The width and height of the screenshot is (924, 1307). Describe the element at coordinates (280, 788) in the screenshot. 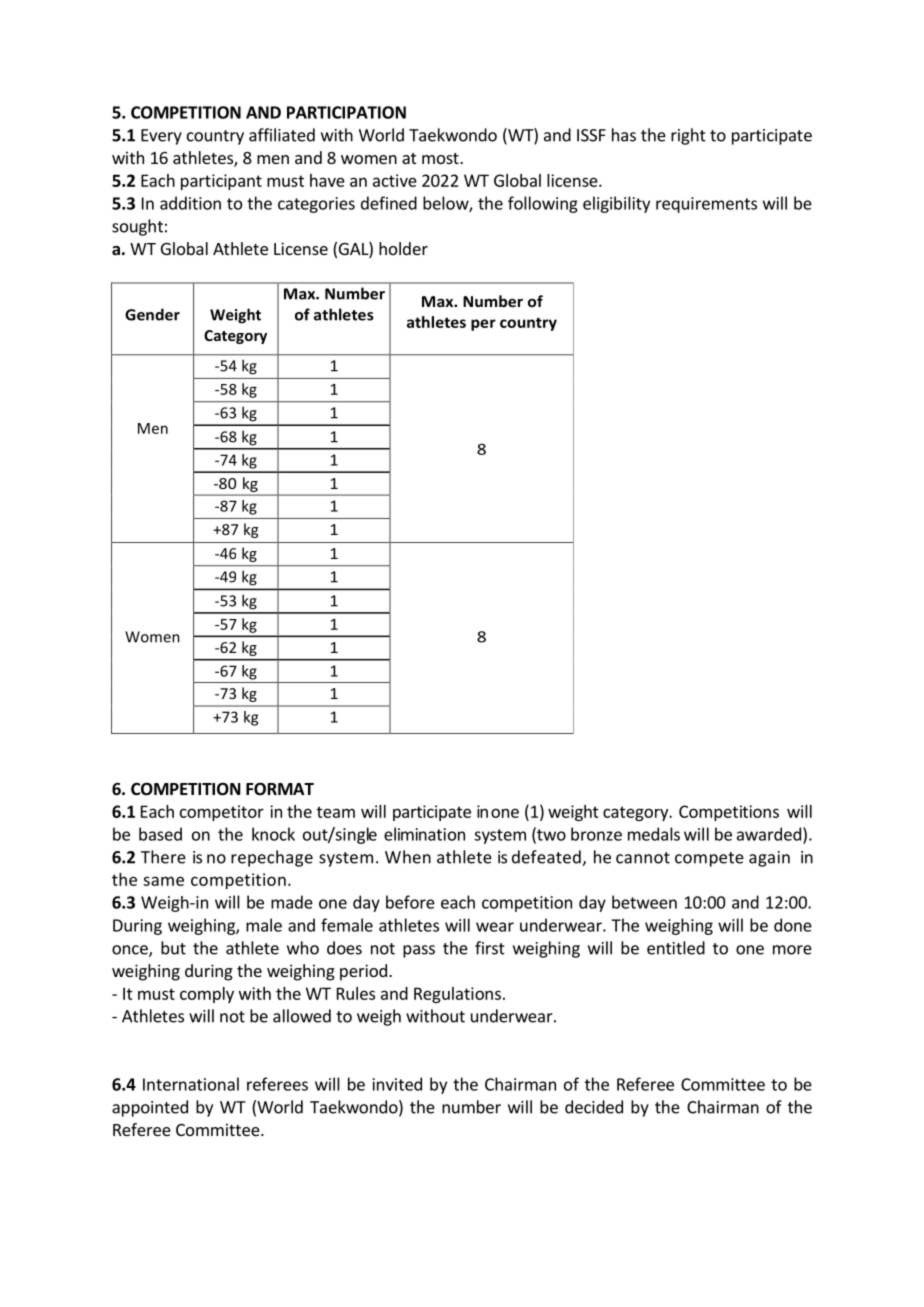

I see `FORMAT` at that location.
